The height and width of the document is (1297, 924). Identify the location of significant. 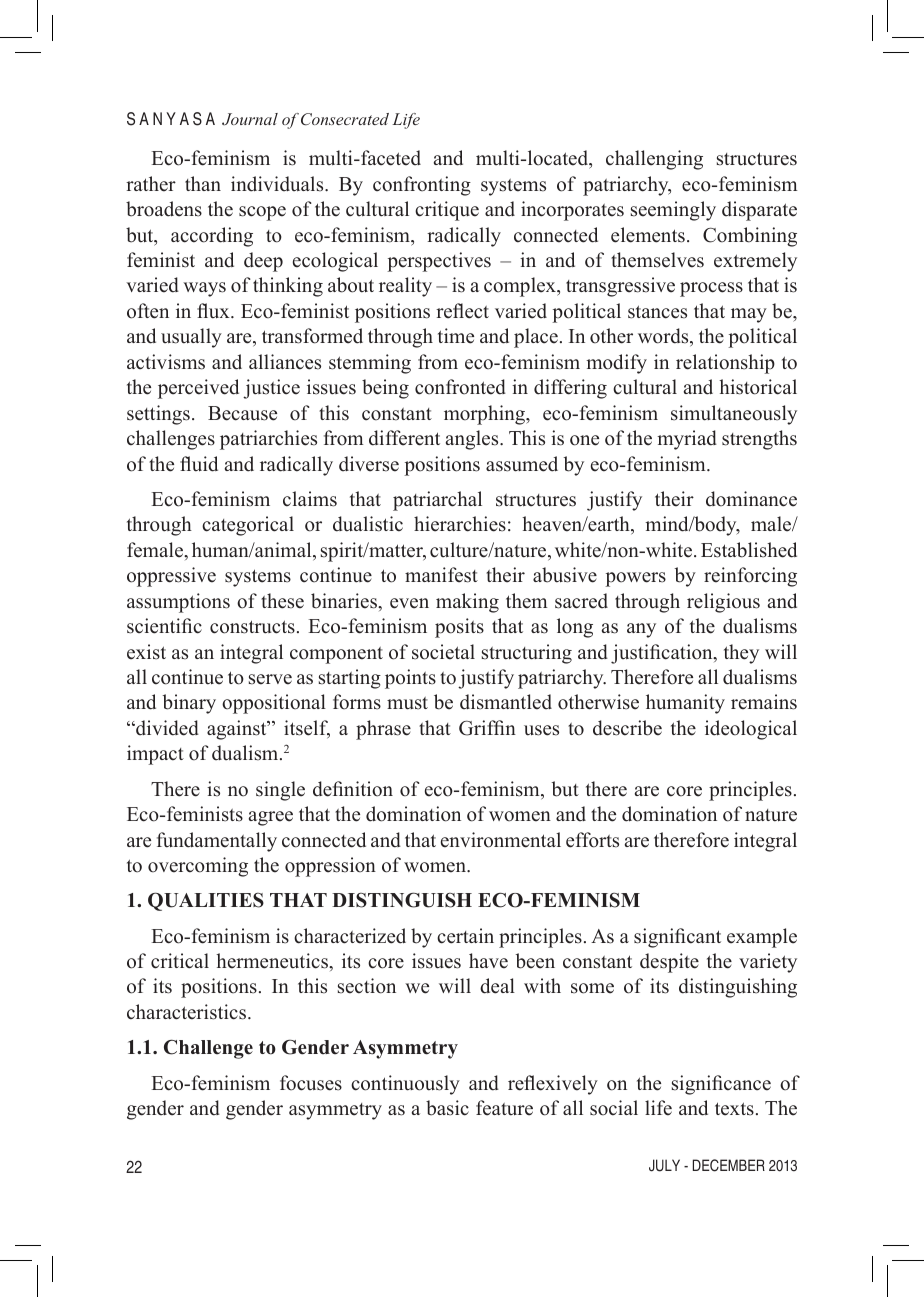
(677, 938).
